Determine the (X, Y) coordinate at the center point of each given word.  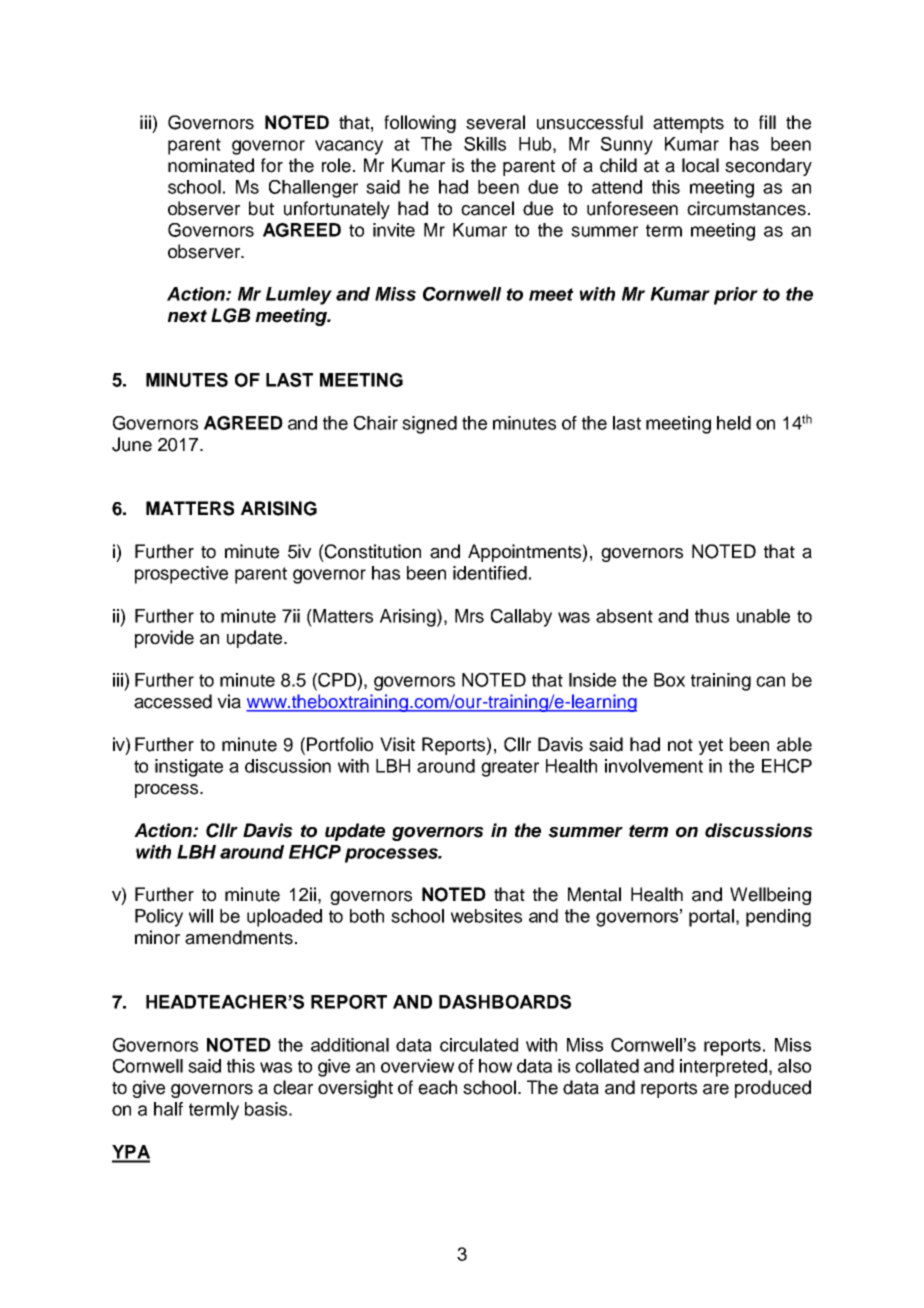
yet (710, 747)
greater (510, 768)
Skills (485, 144)
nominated (211, 165)
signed (429, 425)
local (700, 165)
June (132, 444)
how (495, 1066)
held (734, 423)
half (168, 1109)
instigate (189, 768)
